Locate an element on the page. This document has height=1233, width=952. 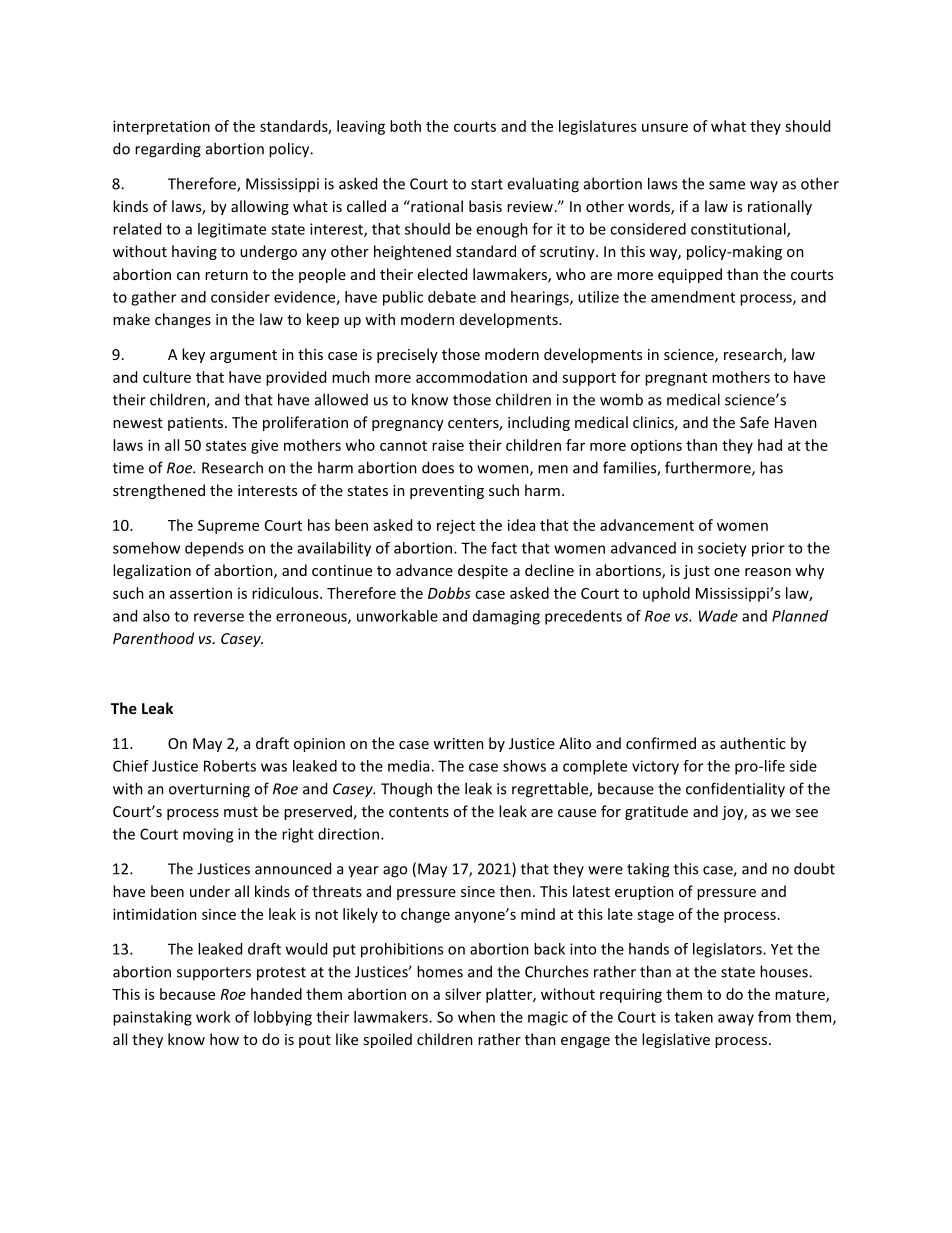
same is located at coordinates (727, 185).
